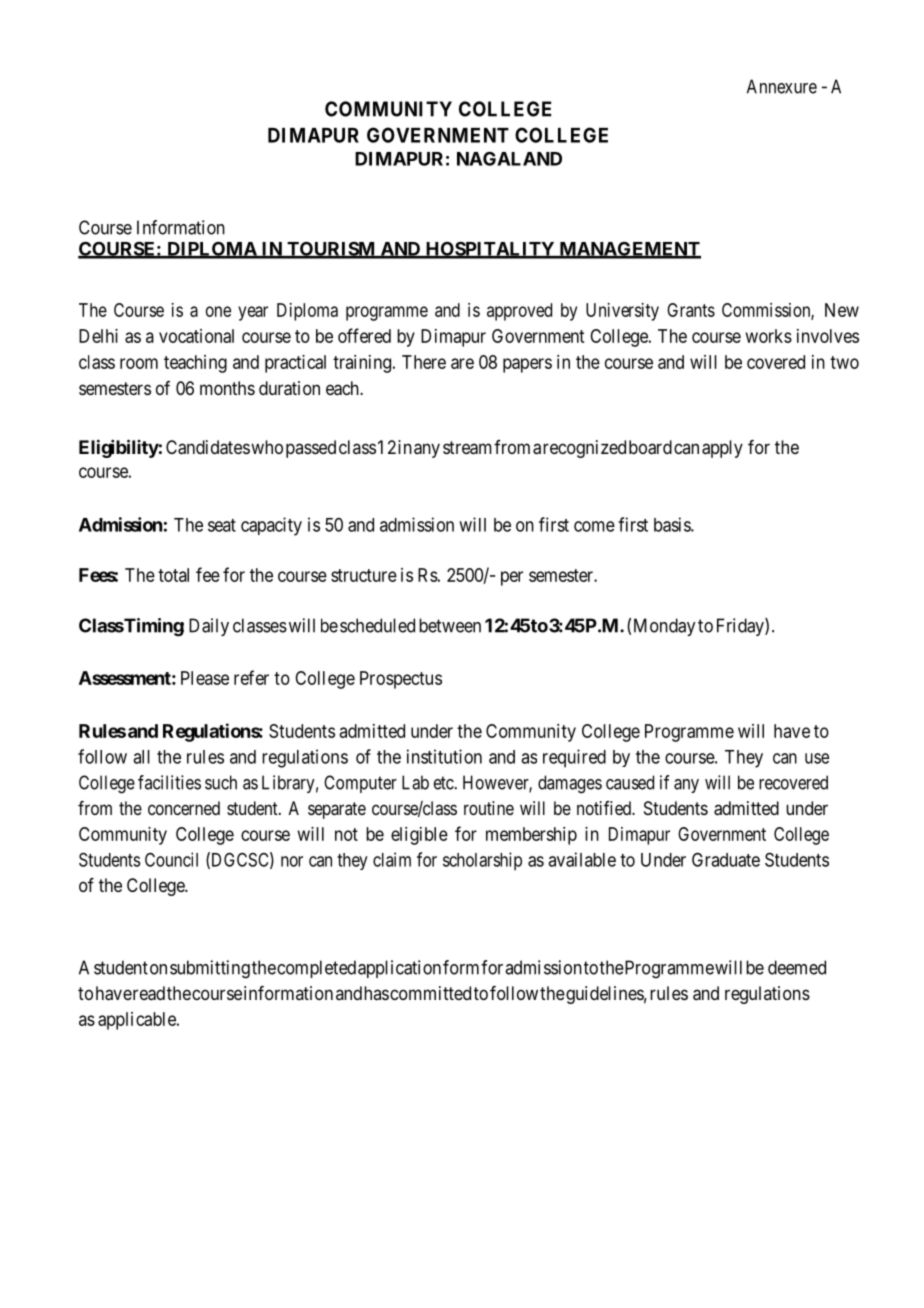  I want to click on basis, so click(673, 524).
